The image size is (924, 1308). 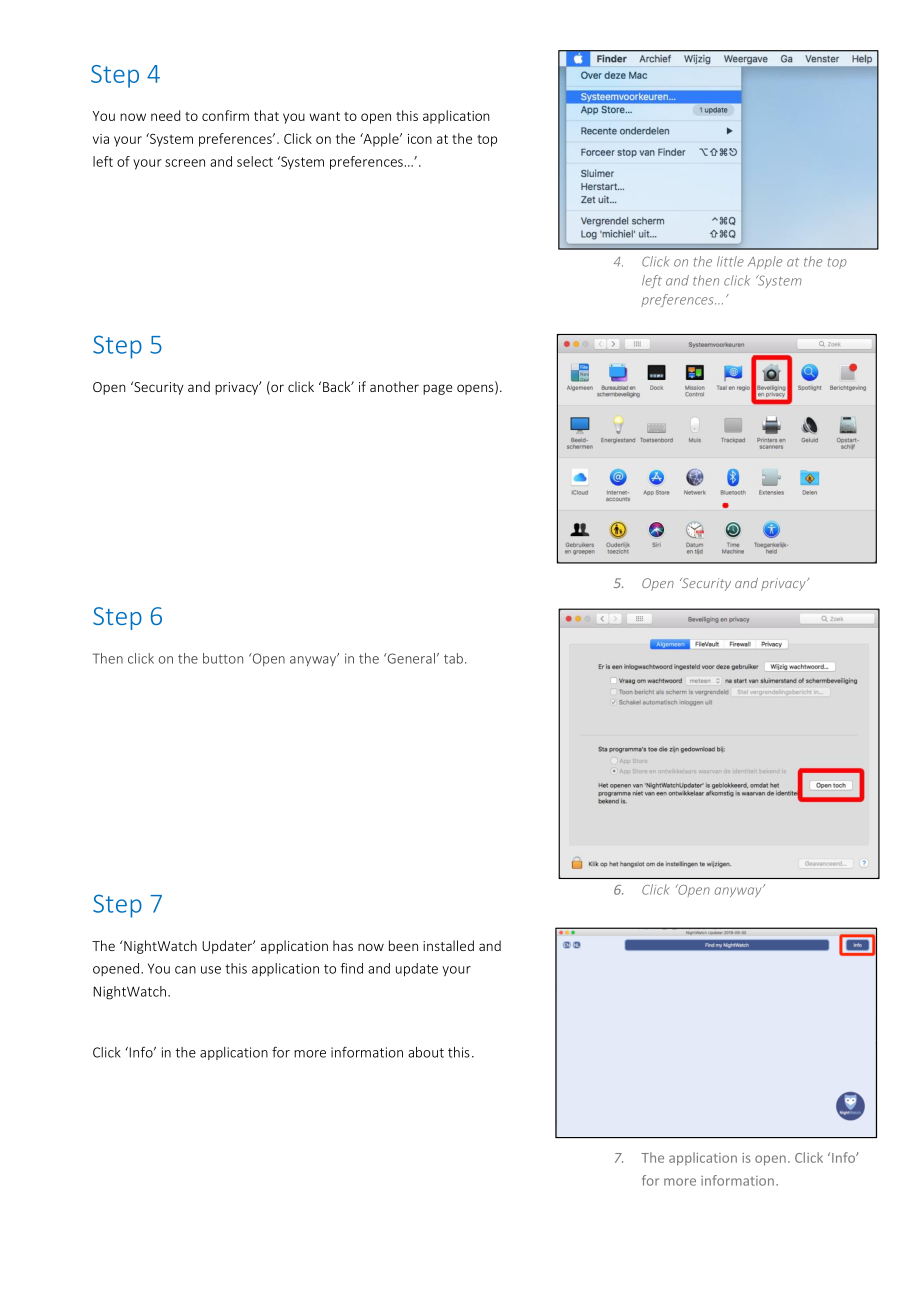 I want to click on page, so click(x=438, y=389).
